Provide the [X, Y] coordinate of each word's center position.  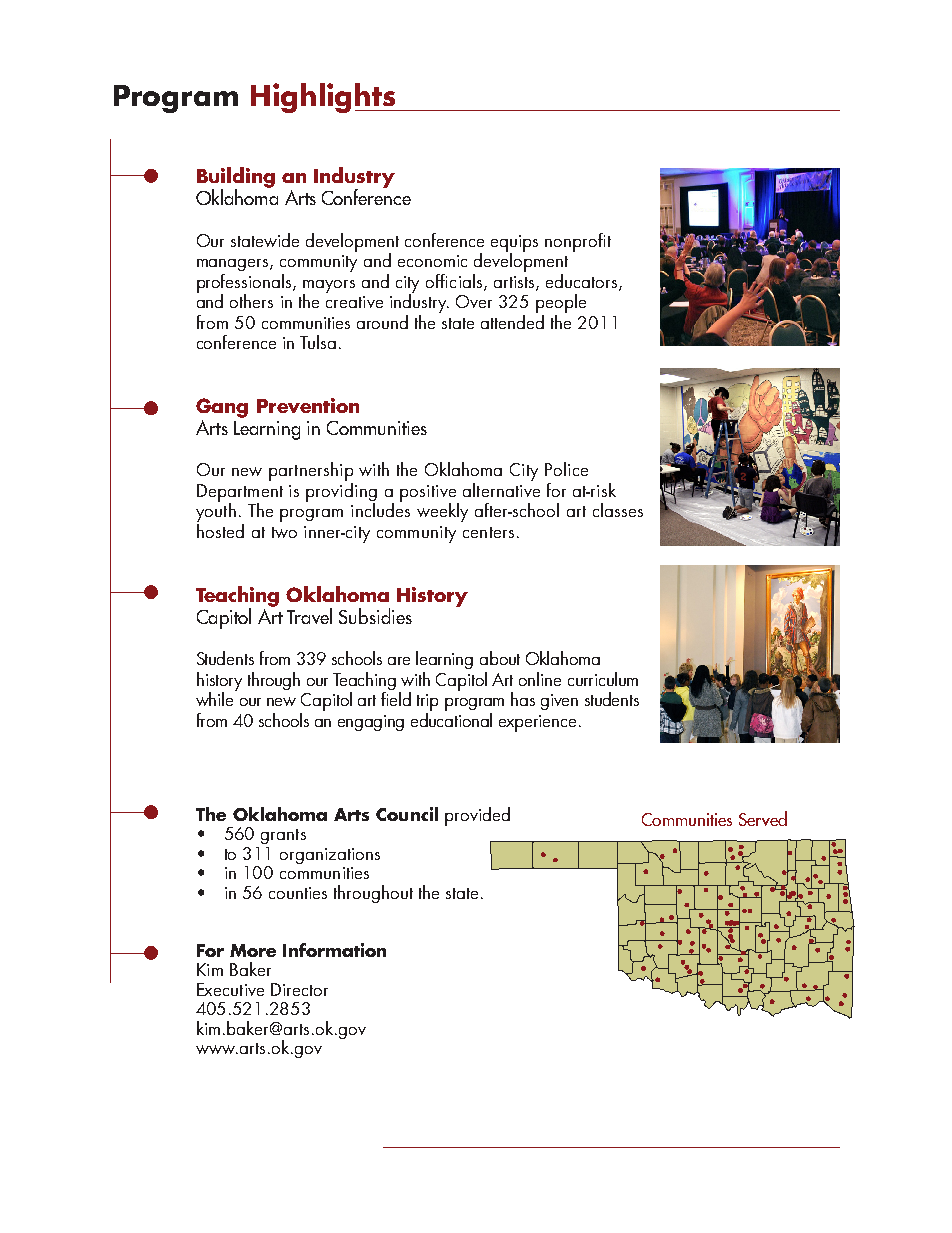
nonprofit [578, 242]
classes [618, 510]
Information [334, 950]
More [253, 950]
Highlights [324, 98]
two [284, 532]
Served [763, 818]
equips [514, 244]
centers [488, 532]
